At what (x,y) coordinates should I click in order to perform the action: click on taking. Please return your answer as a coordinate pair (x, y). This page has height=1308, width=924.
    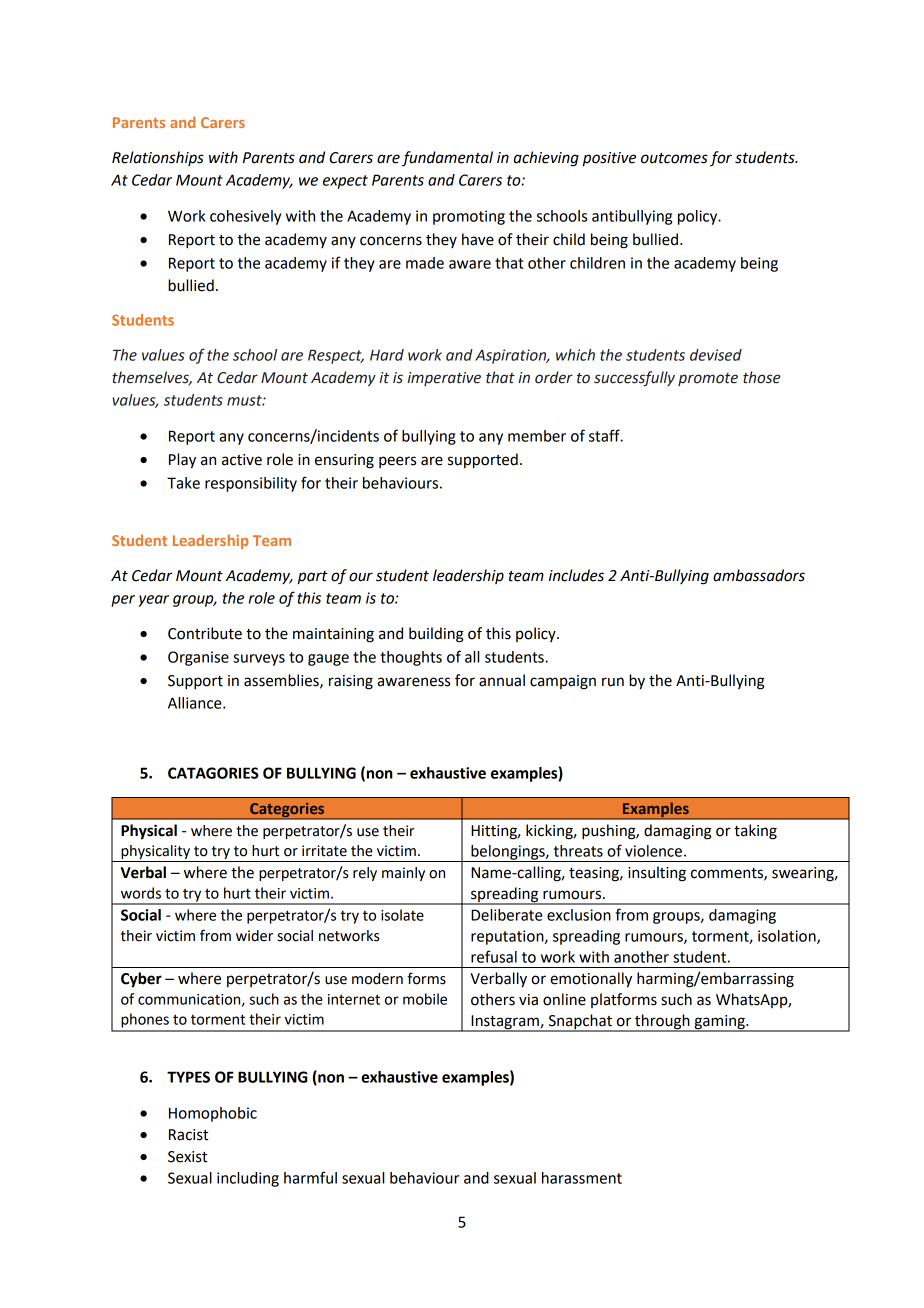
    Looking at the image, I should click on (755, 832).
